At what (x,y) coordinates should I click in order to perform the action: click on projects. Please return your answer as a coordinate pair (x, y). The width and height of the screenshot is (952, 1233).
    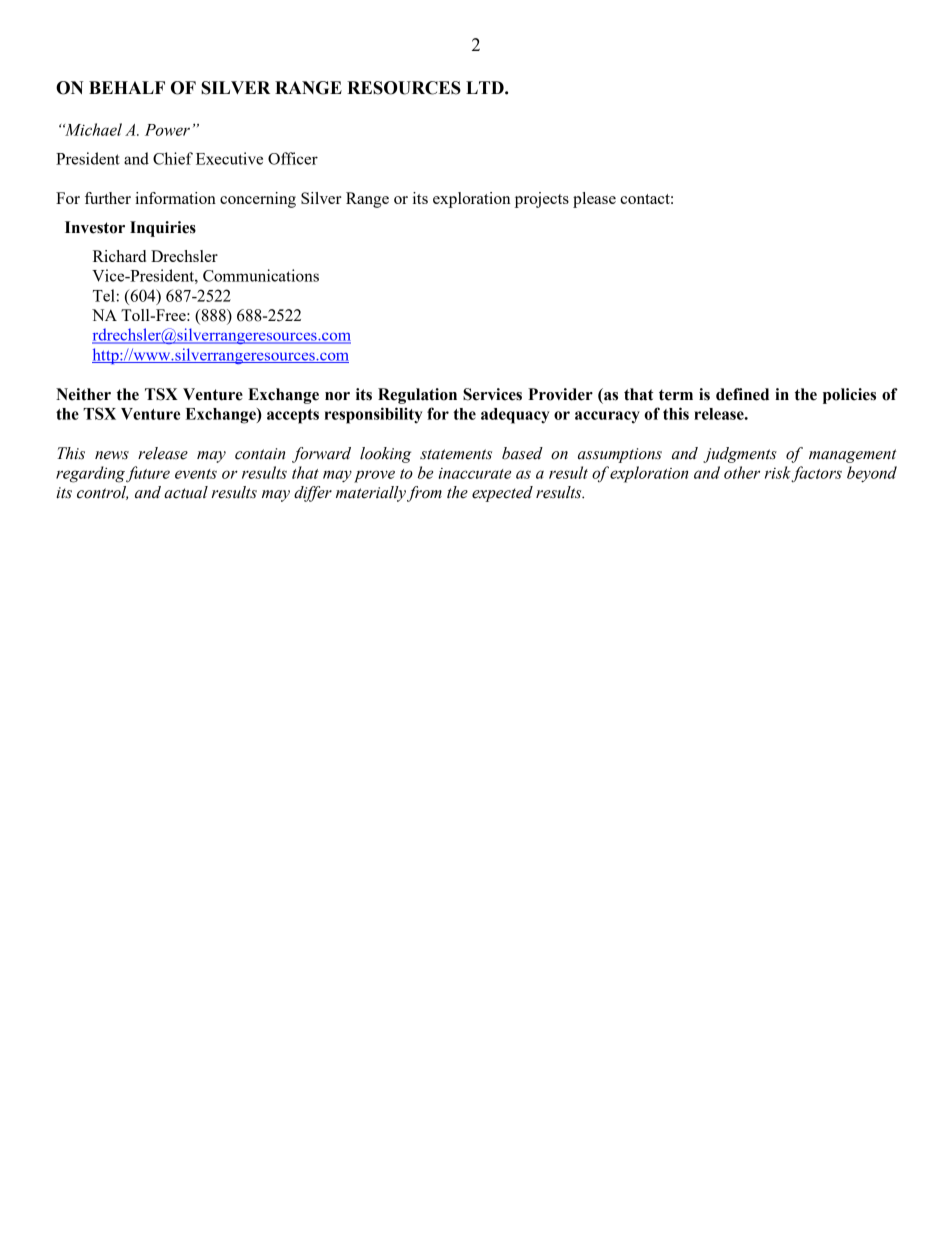
    Looking at the image, I should click on (542, 200).
